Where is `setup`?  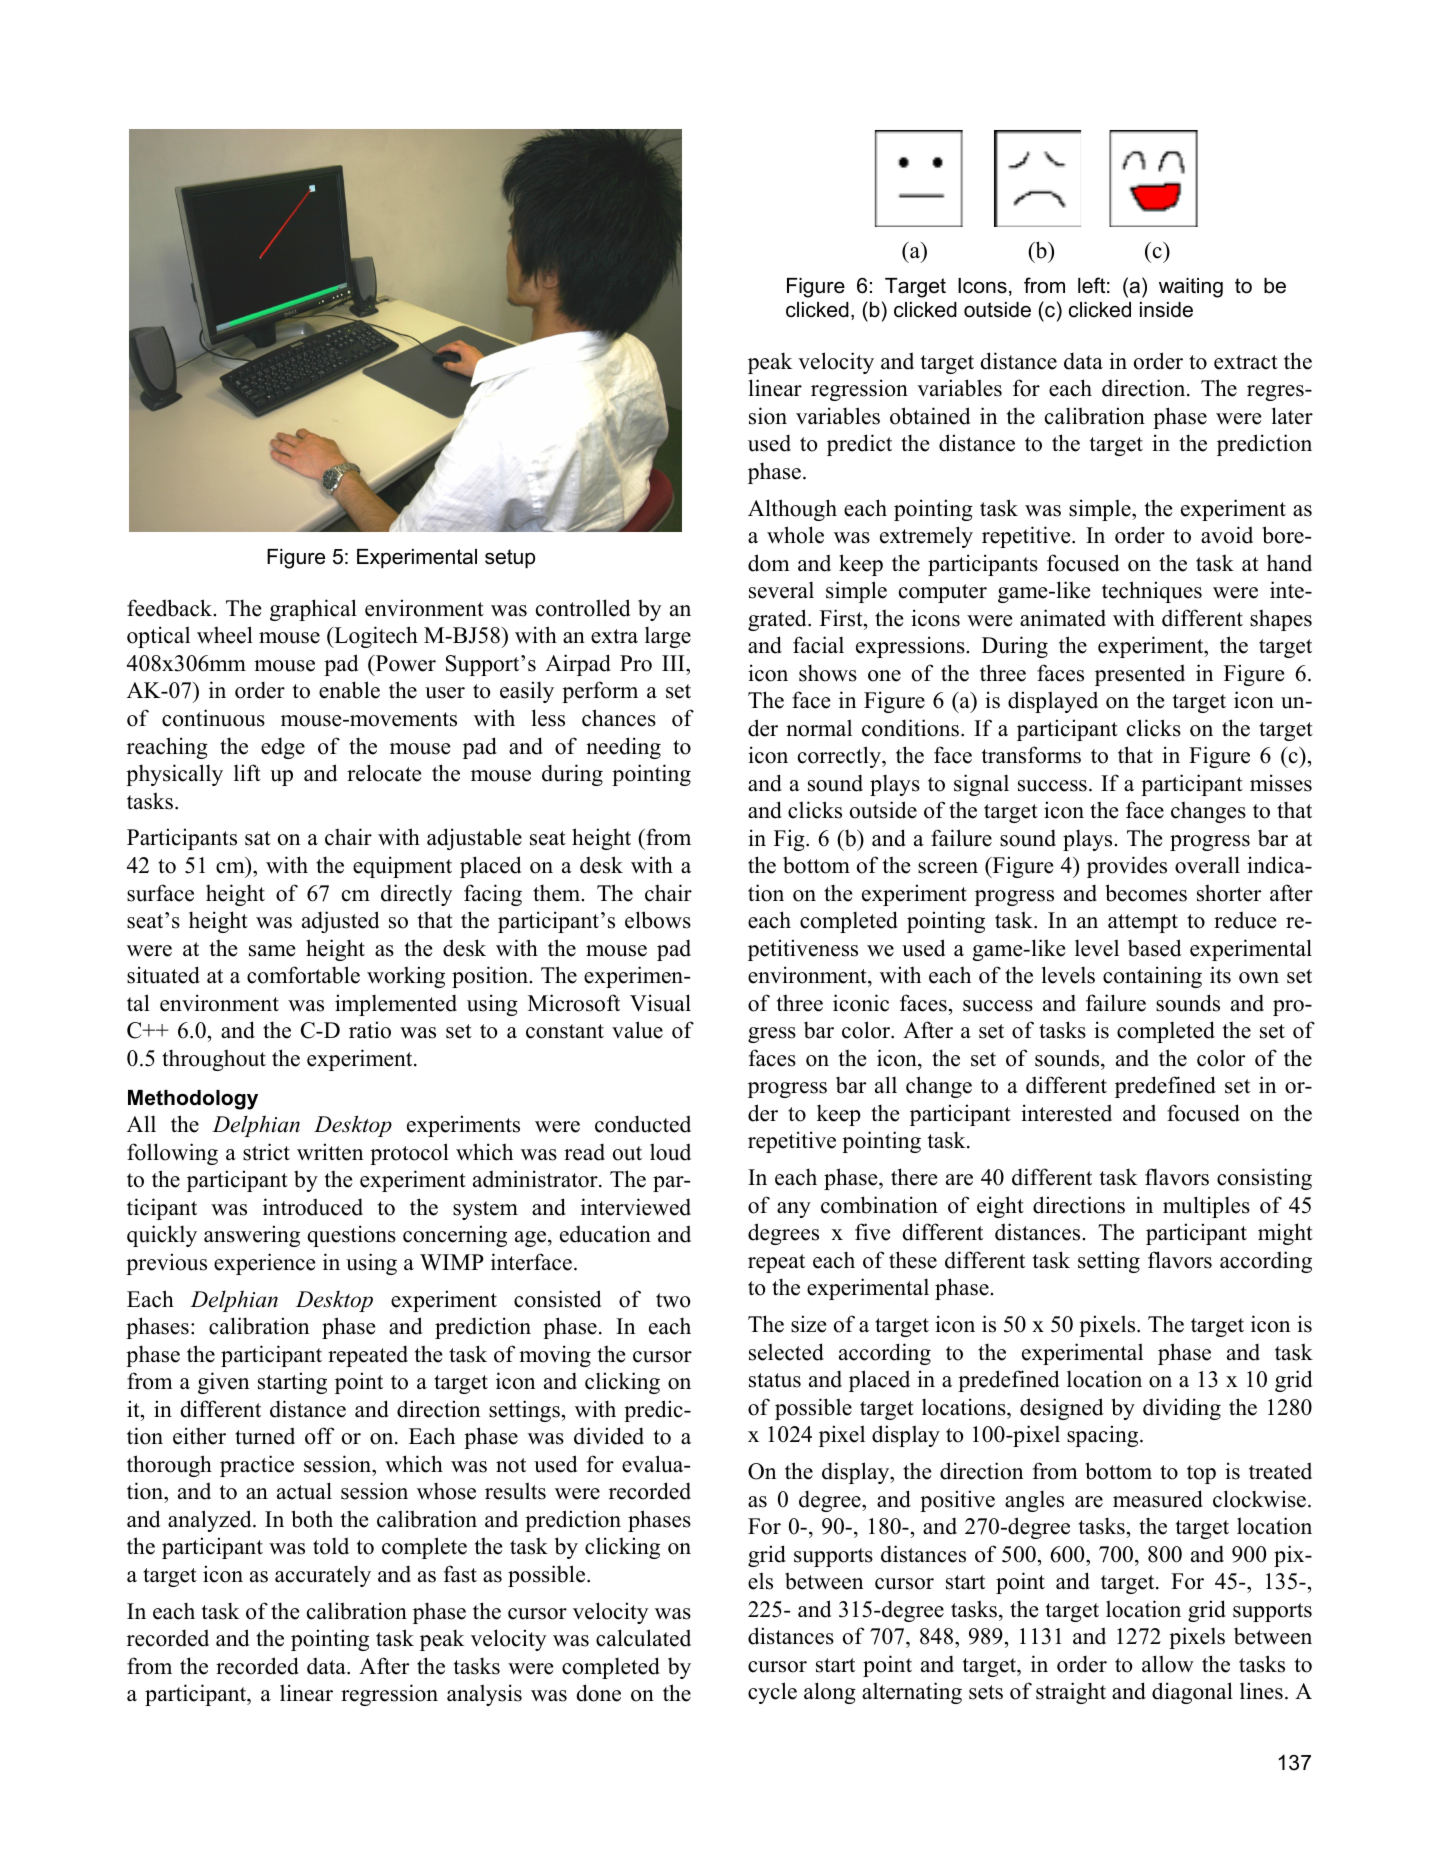
setup is located at coordinates (510, 559).
